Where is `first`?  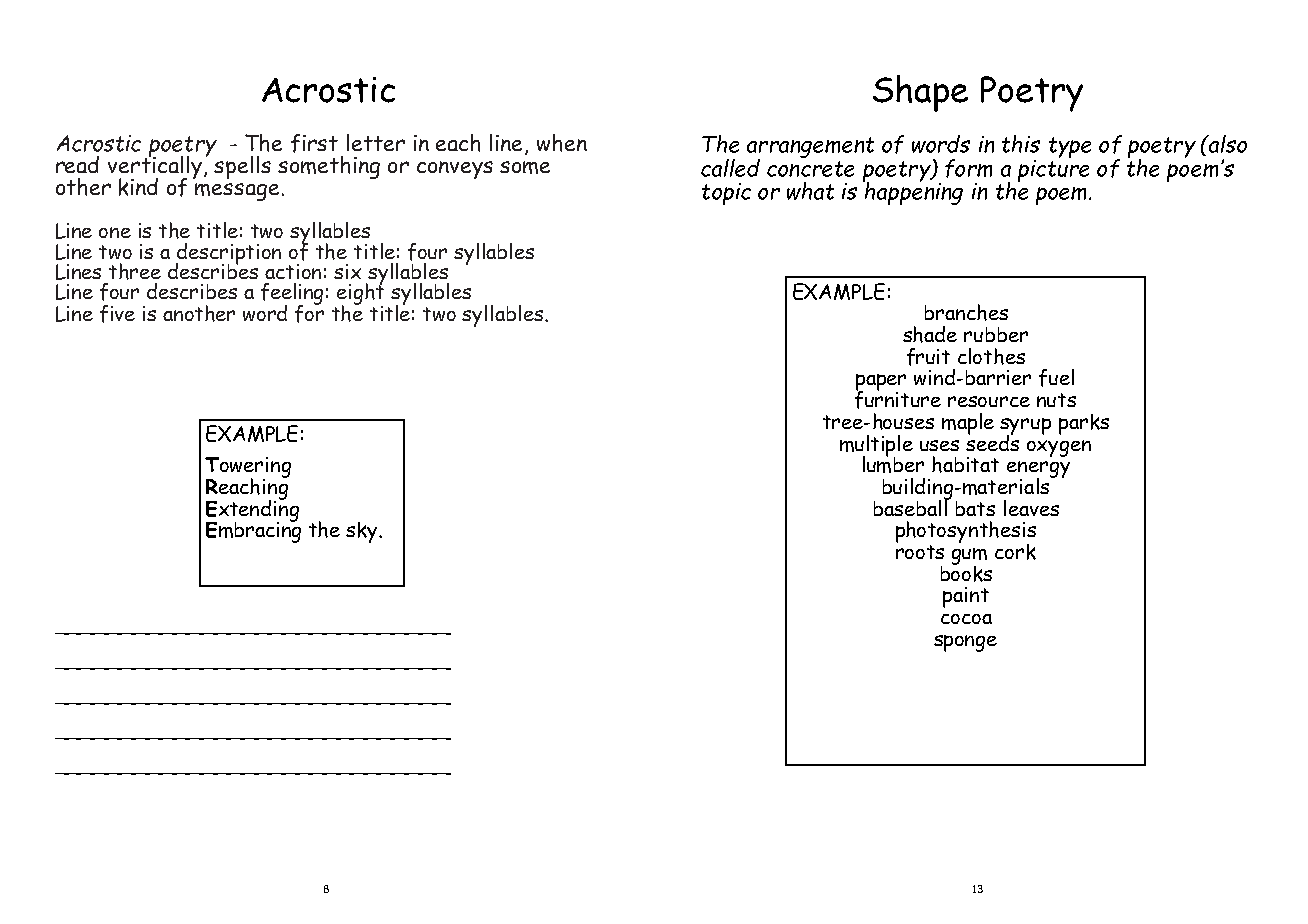 first is located at coordinates (314, 143).
